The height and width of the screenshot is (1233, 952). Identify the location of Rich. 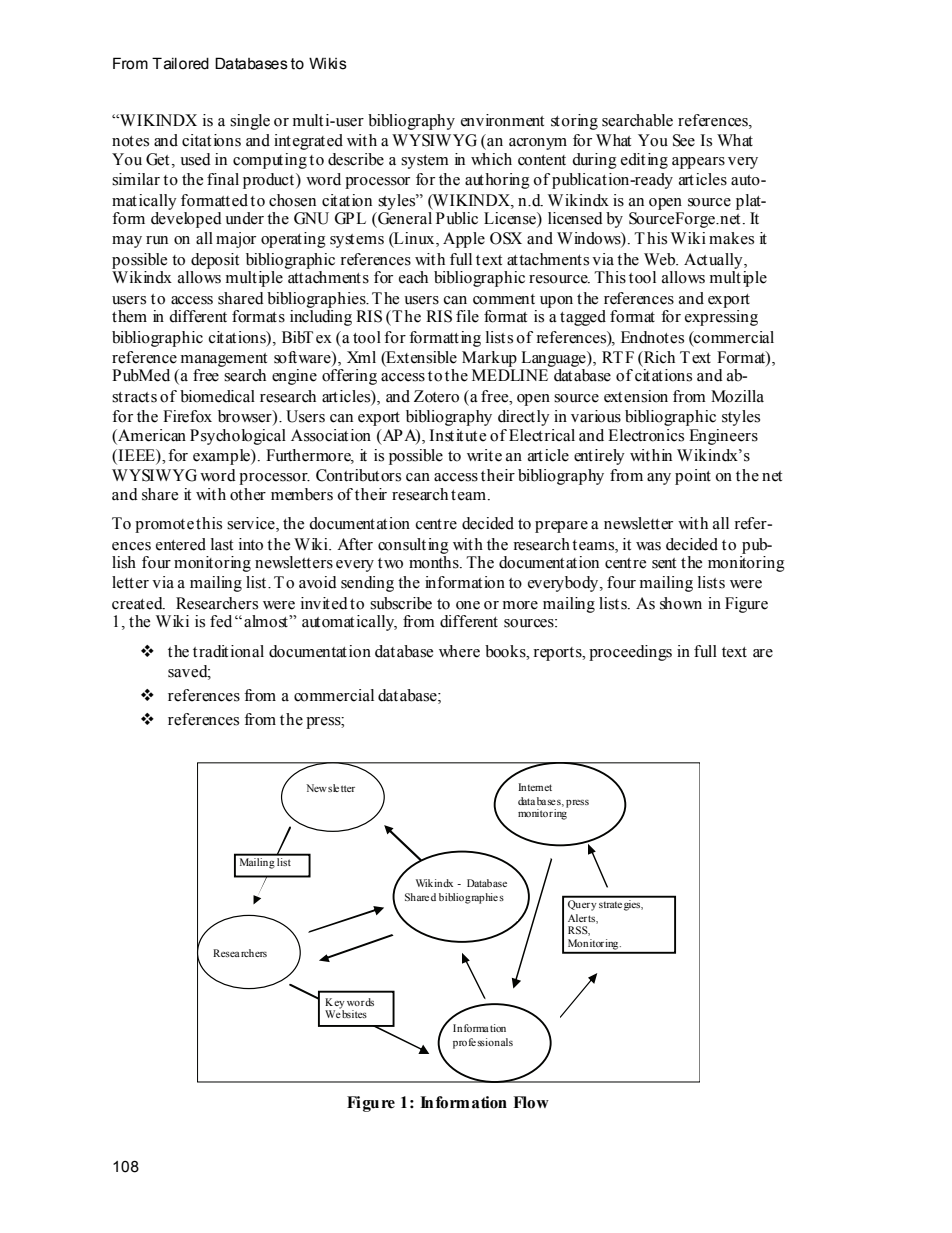
(658, 357).
